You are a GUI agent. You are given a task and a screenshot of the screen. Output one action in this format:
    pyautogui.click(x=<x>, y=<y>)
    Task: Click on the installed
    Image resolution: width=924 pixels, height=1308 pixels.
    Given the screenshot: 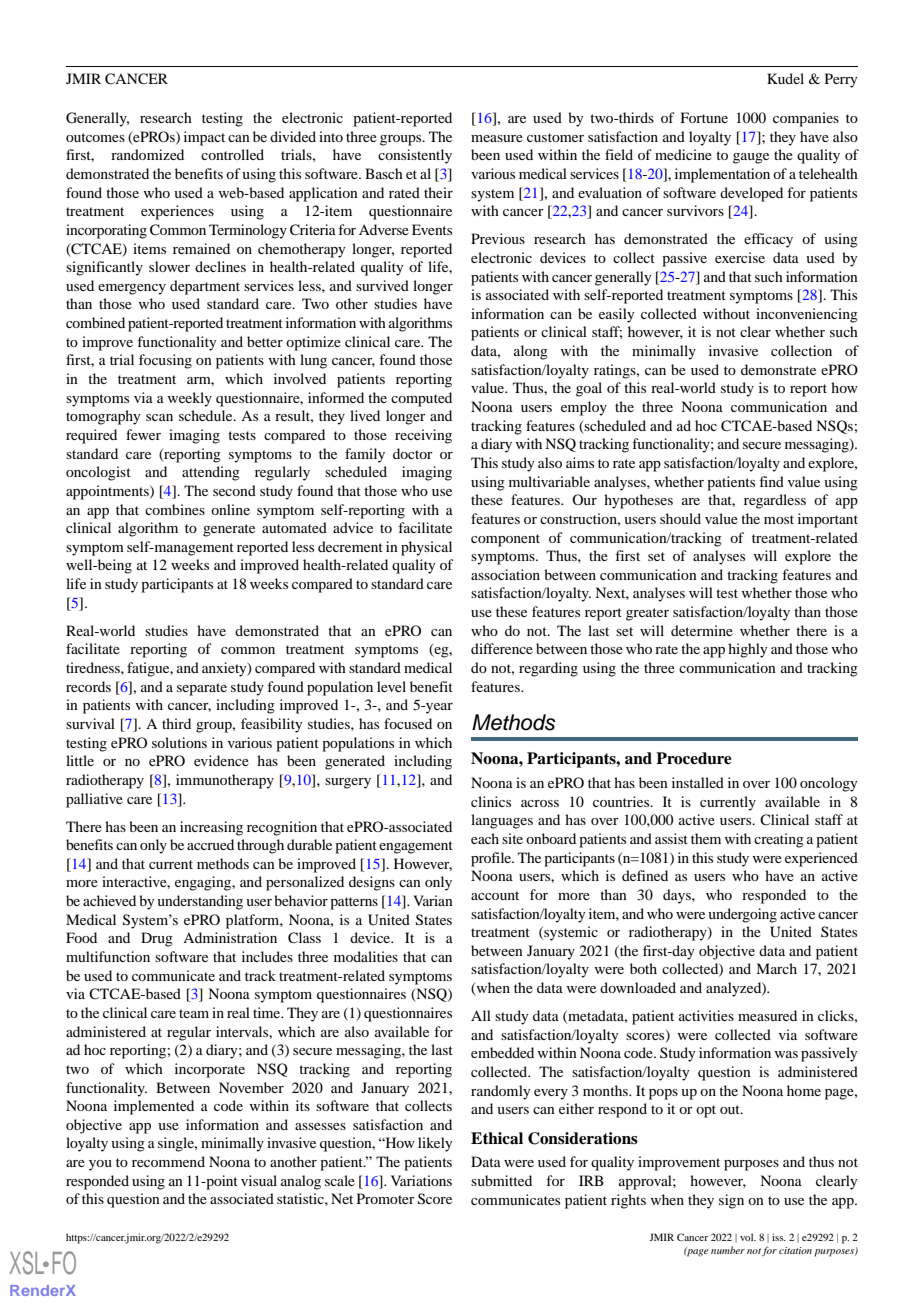 What is the action you would take?
    pyautogui.click(x=698, y=782)
